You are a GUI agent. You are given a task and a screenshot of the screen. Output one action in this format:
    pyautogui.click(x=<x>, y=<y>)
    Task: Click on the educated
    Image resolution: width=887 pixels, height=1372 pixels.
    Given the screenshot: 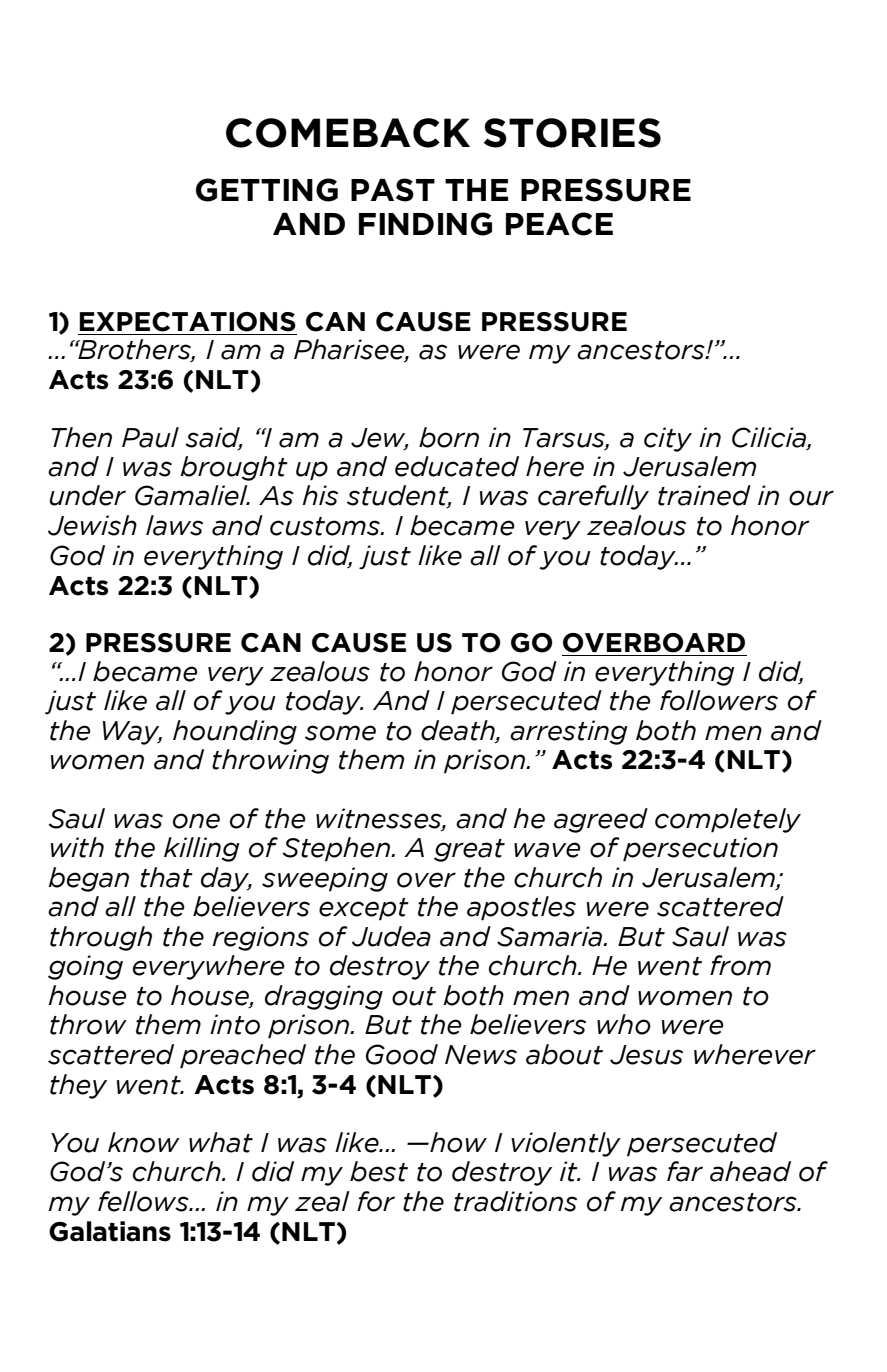 What is the action you would take?
    pyautogui.click(x=457, y=466)
